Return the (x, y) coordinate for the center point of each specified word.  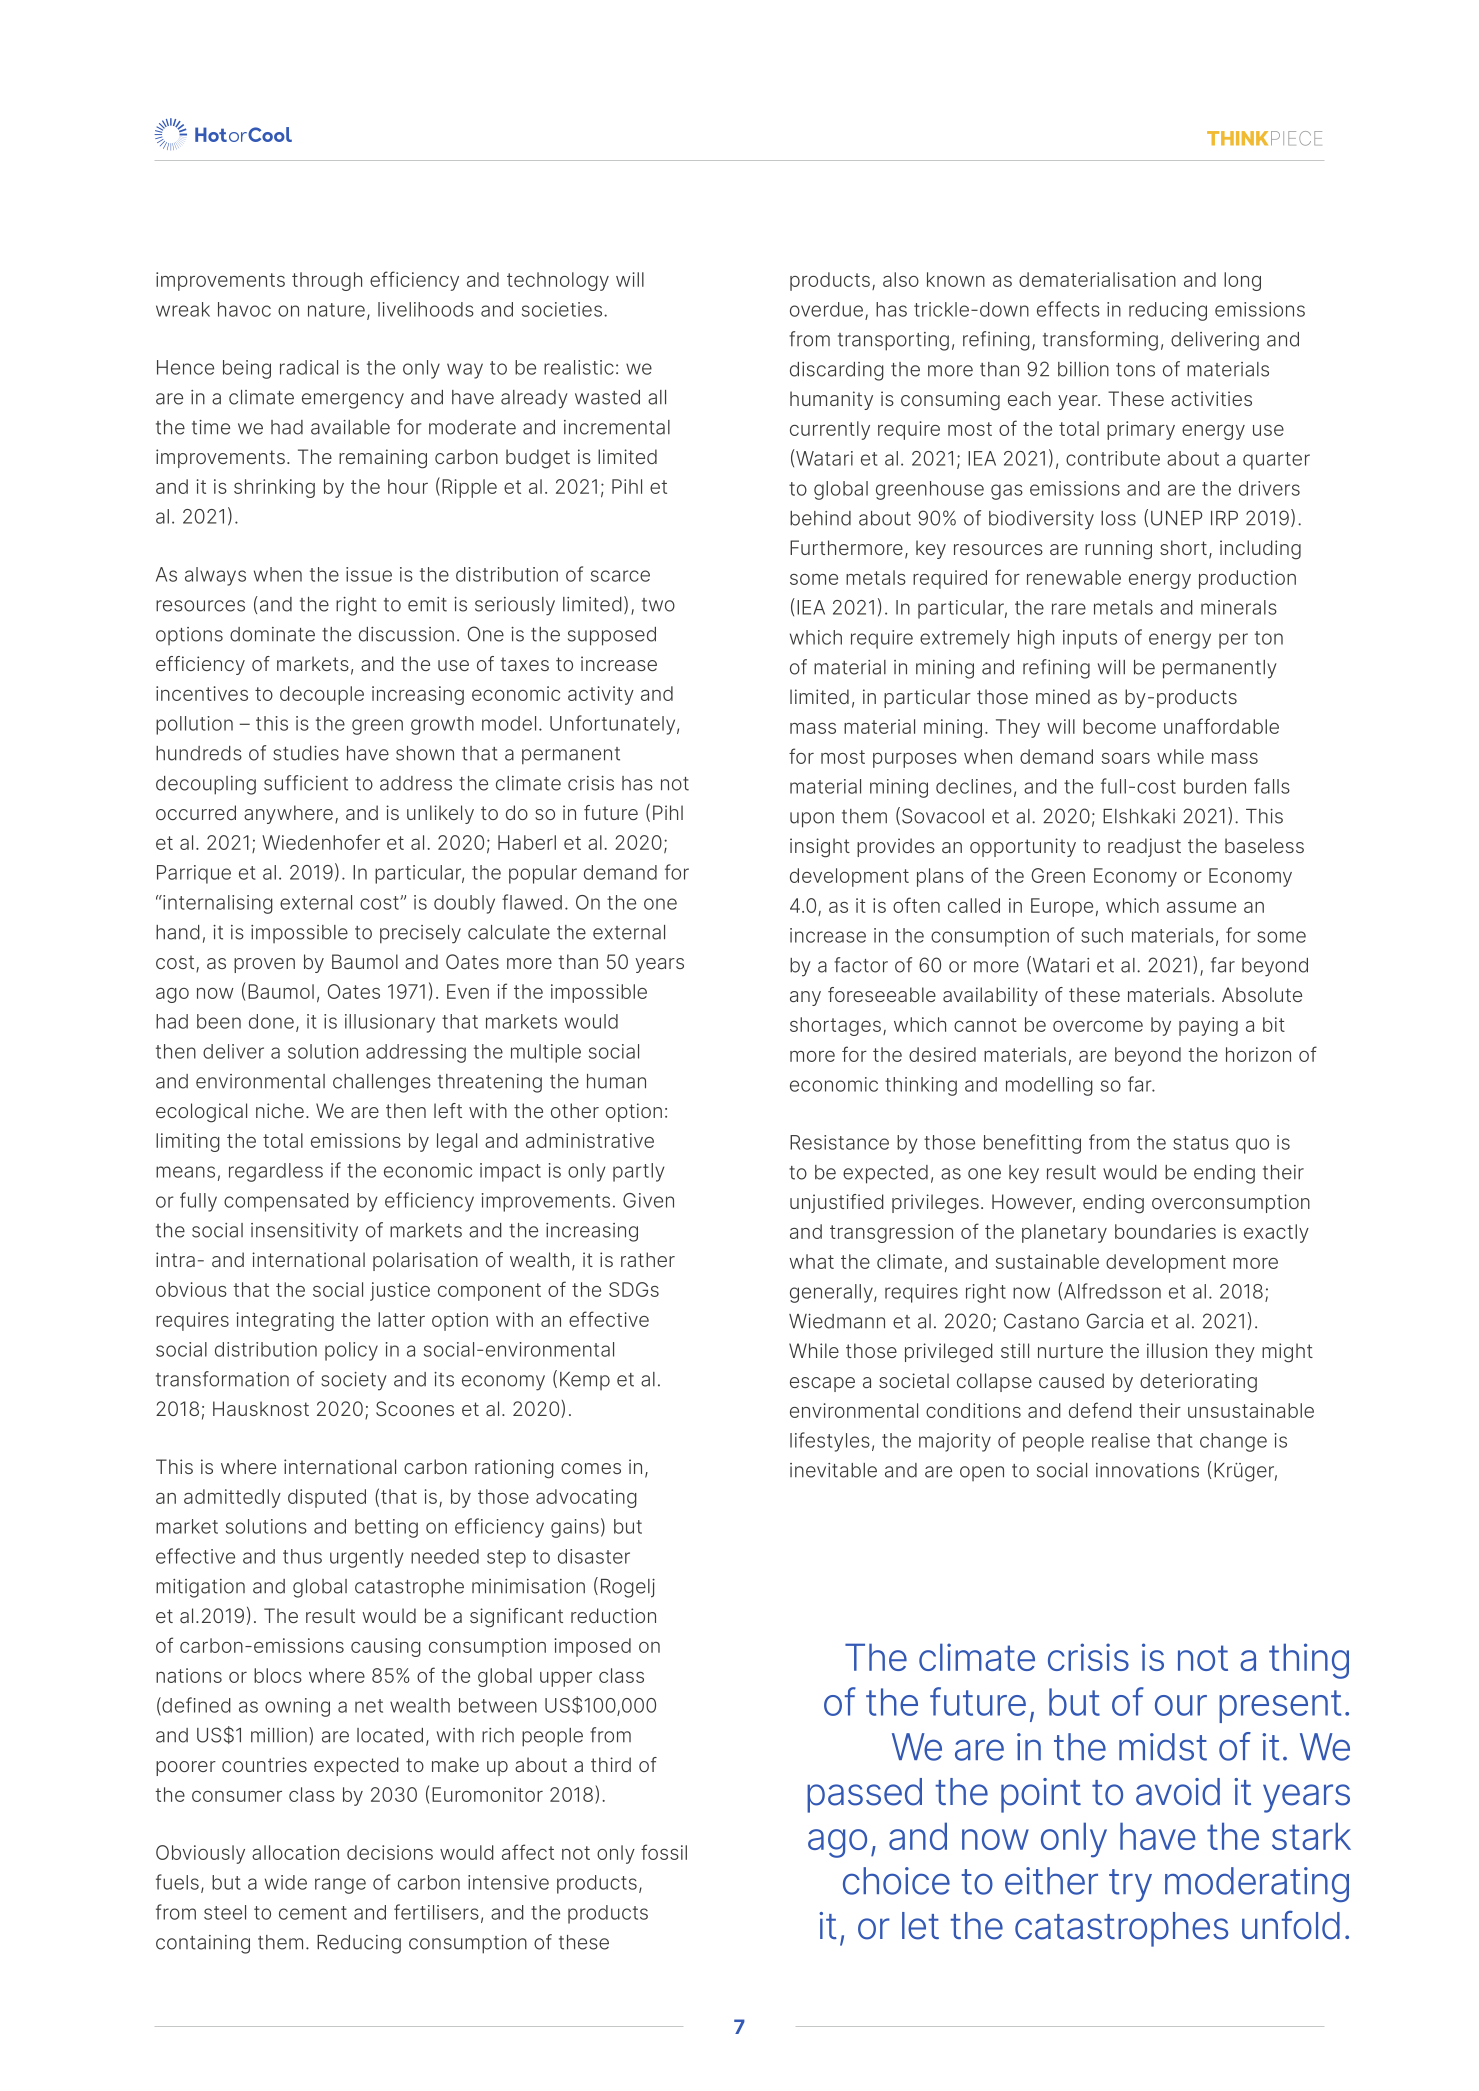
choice (896, 1881)
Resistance (839, 1142)
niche (280, 1110)
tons (1135, 370)
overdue (826, 309)
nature (336, 310)
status (1201, 1143)
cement (313, 1913)
